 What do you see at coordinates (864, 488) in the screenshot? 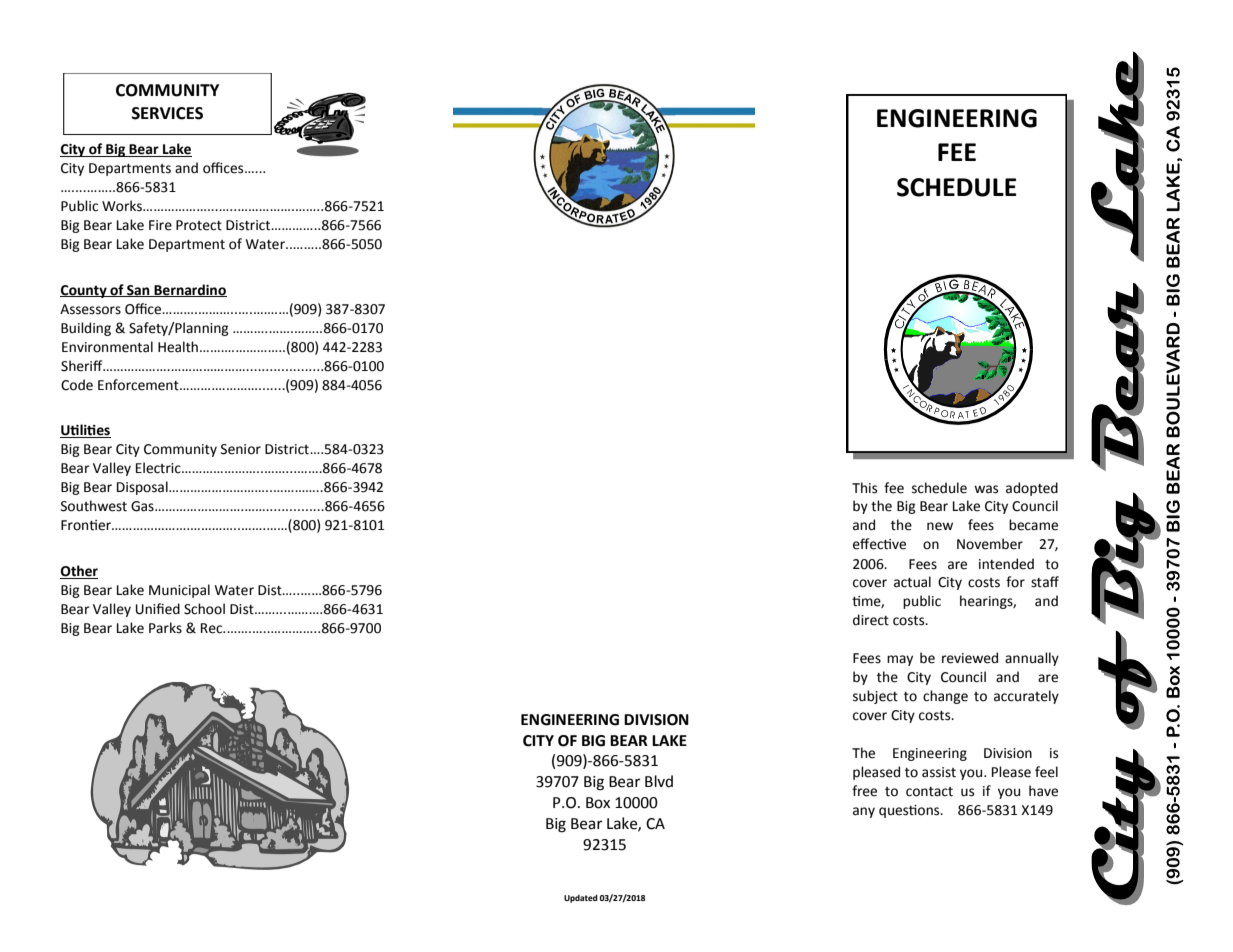
I see `This` at bounding box center [864, 488].
